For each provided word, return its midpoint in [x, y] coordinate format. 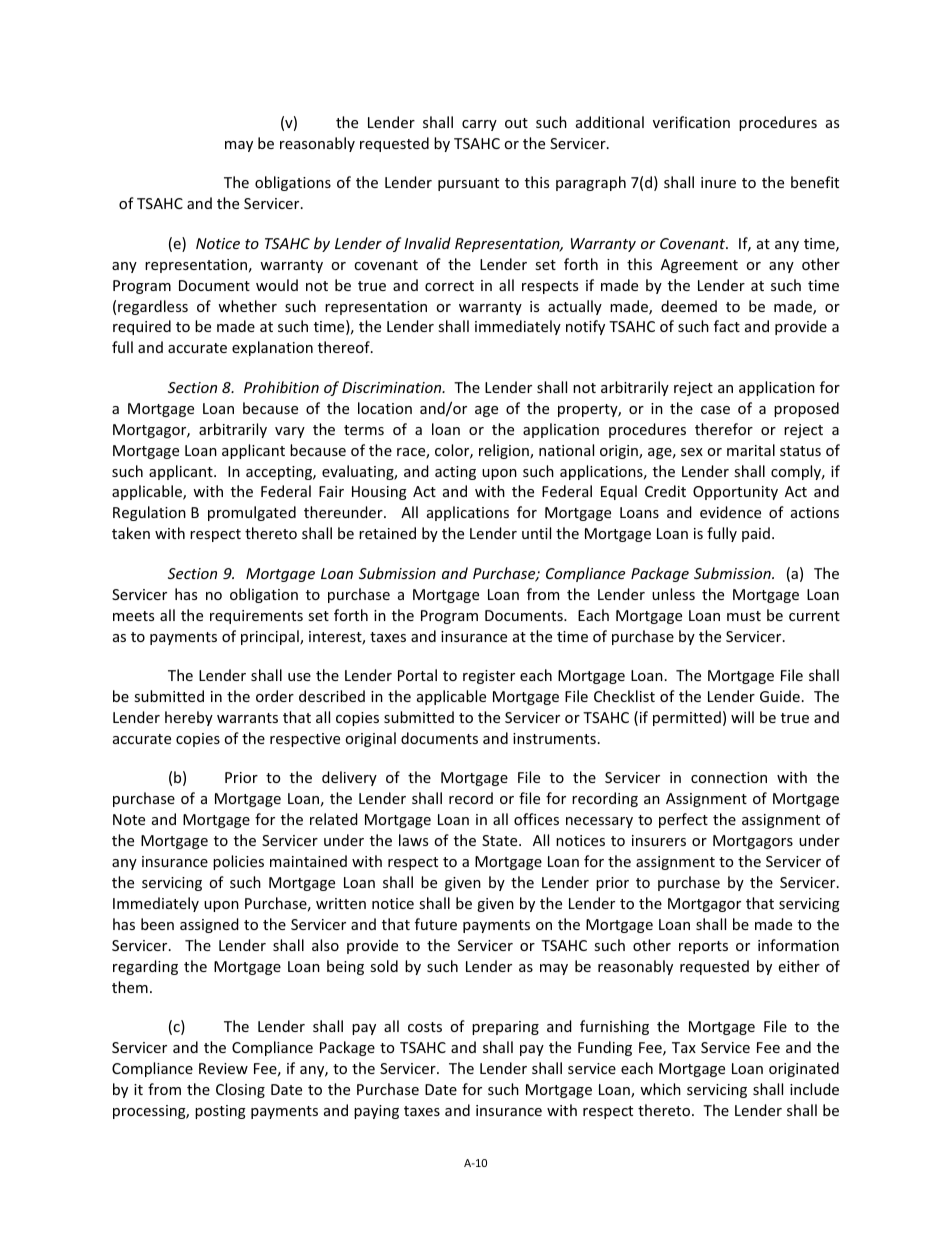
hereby [189, 718]
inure [718, 182]
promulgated [252, 513]
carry [479, 125]
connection [729, 777]
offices [536, 819]
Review [223, 1068]
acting [455, 473]
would [277, 285]
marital [751, 450]
